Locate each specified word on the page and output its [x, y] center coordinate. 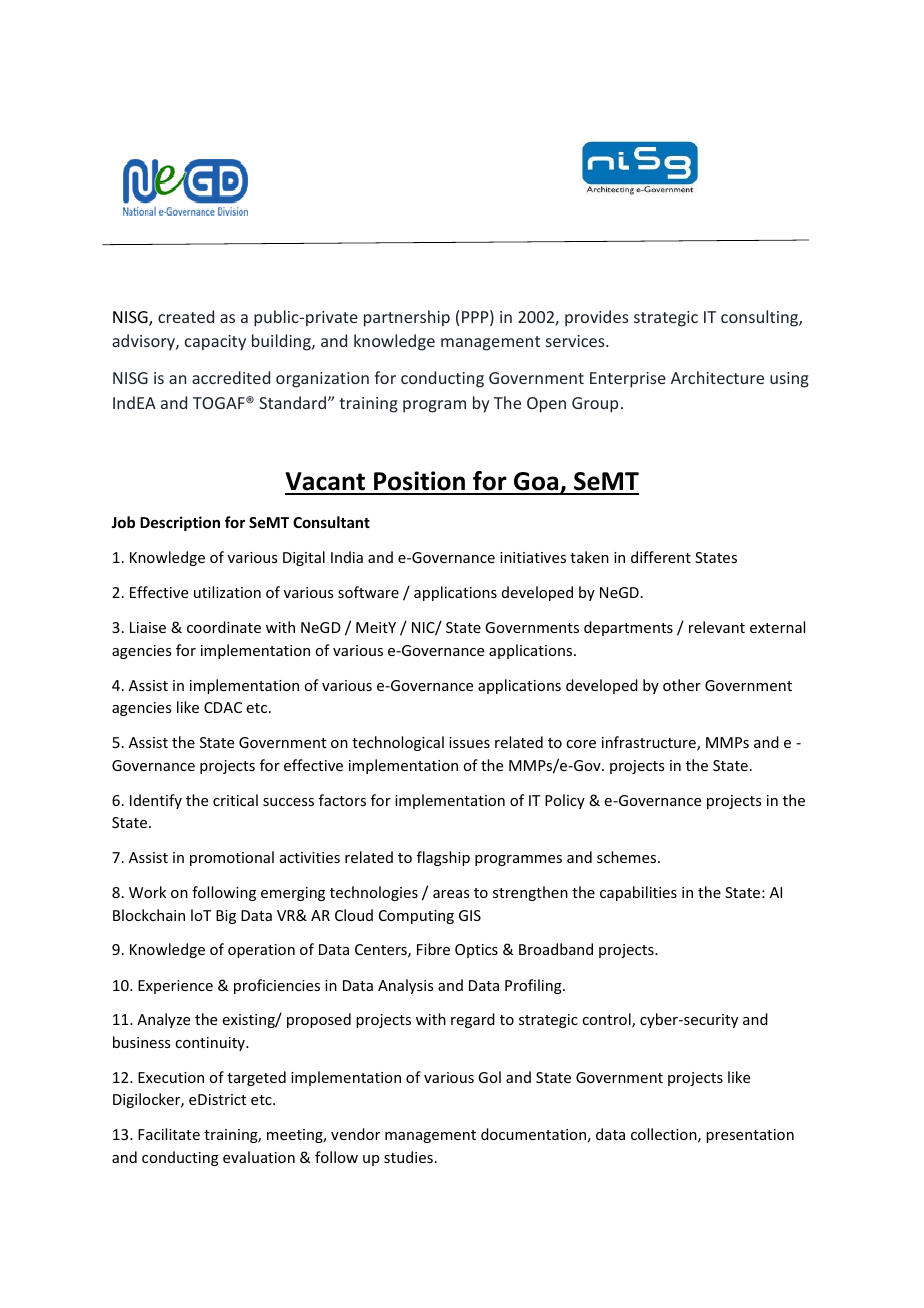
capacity [215, 343]
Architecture [717, 377]
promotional [232, 858]
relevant [717, 627]
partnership [407, 318]
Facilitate [169, 1134]
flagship [443, 858]
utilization [227, 592]
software [368, 592]
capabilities [638, 893]
